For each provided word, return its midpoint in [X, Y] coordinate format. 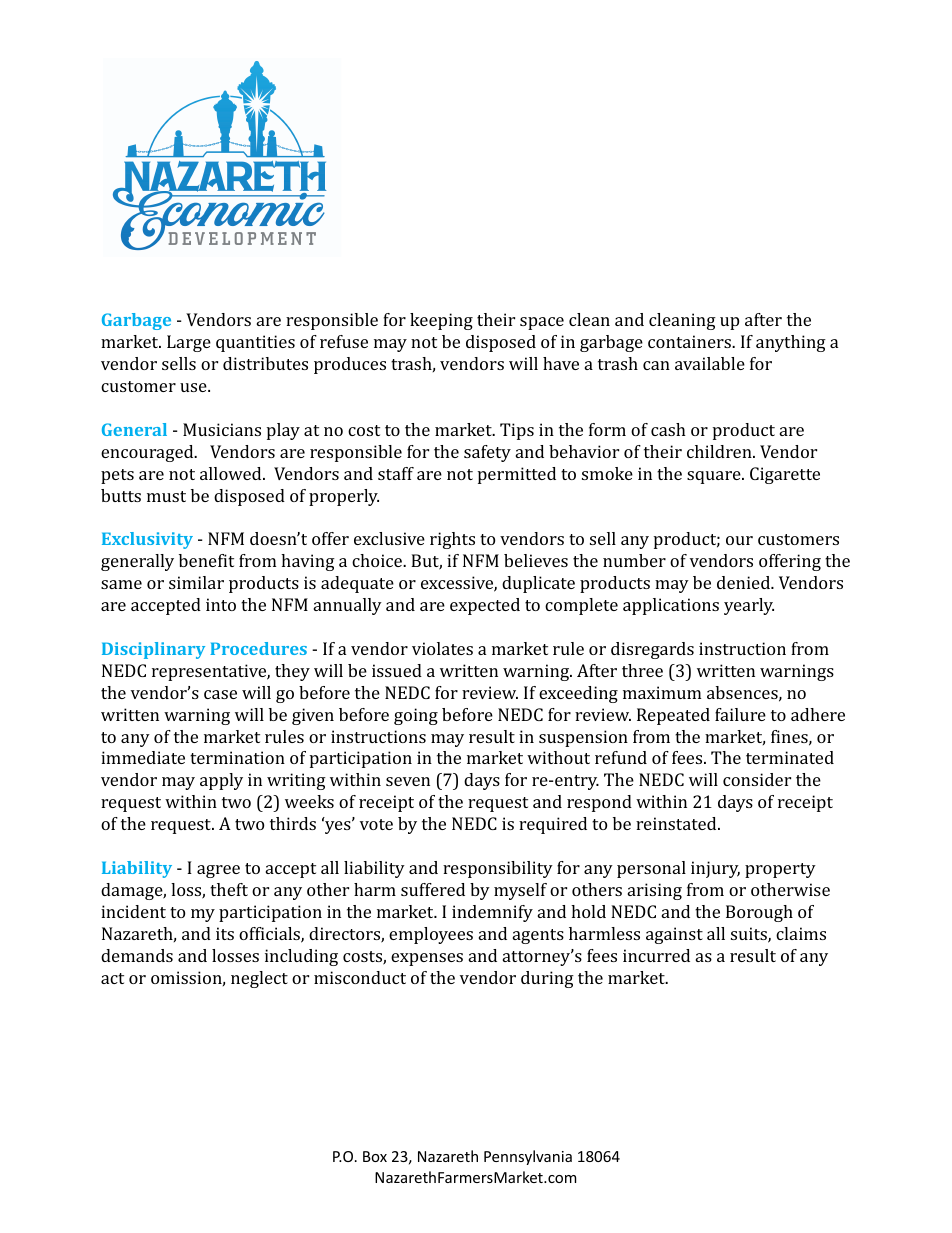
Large [189, 343]
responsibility [498, 869]
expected [485, 606]
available [710, 363]
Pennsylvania [528, 1157]
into [221, 604]
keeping [441, 321]
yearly [749, 606]
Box [375, 1156]
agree [218, 871]
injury [715, 869]
